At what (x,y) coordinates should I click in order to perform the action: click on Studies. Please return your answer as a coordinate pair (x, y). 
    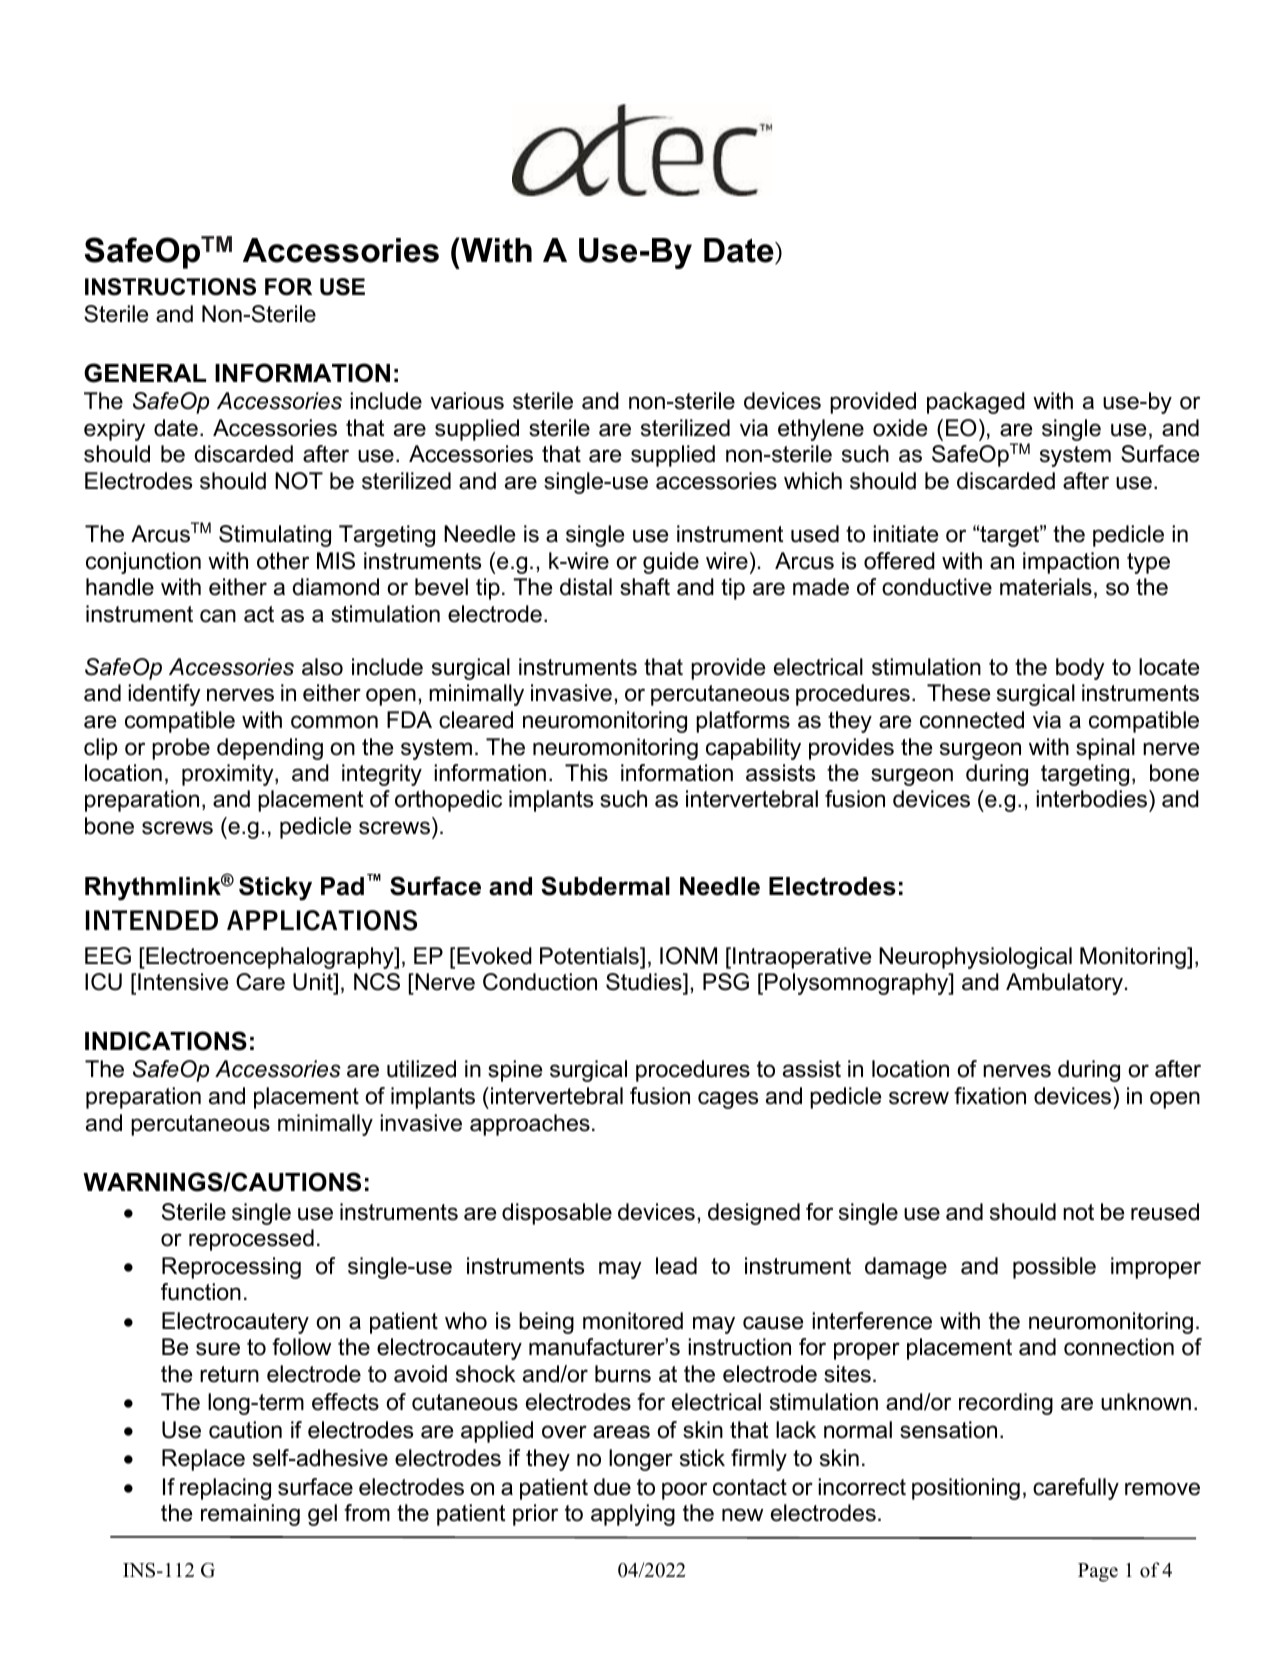
    Looking at the image, I should click on (645, 982).
